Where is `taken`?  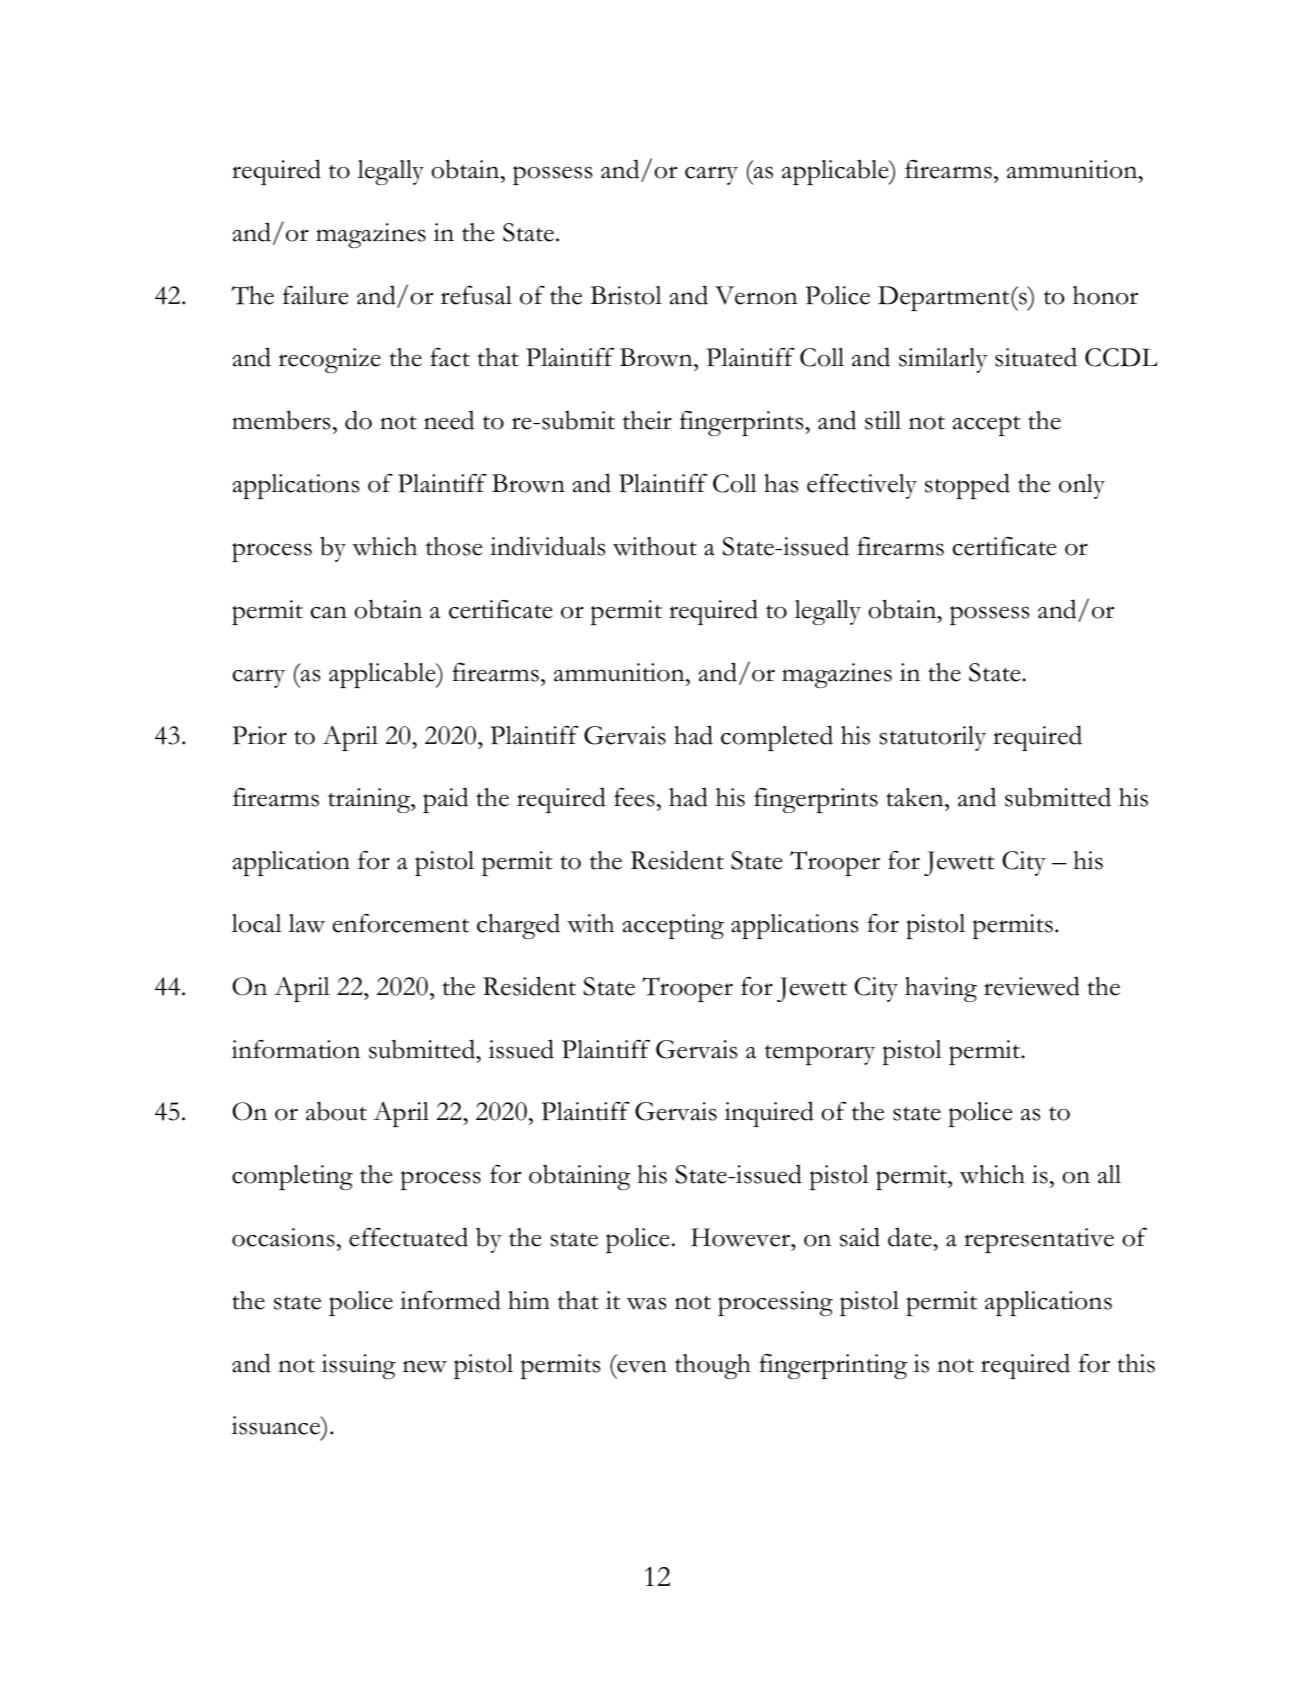 taken is located at coordinates (916, 797).
